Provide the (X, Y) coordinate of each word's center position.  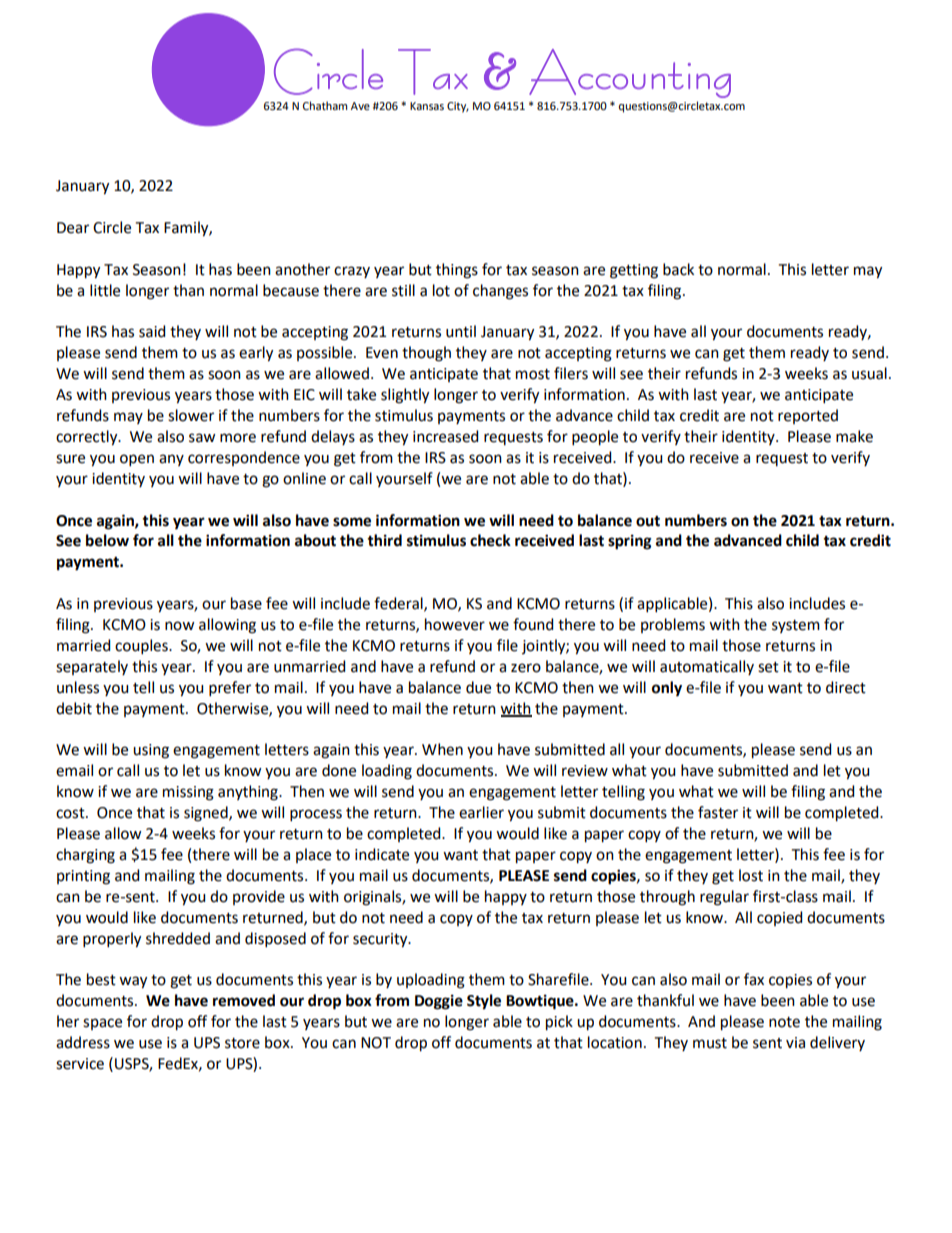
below (107, 540)
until (461, 331)
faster (718, 812)
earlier (481, 812)
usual (869, 373)
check (490, 540)
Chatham (325, 105)
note (784, 1022)
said (152, 331)
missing (188, 793)
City (458, 107)
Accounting (630, 73)
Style (484, 1002)
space (102, 1024)
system (796, 626)
